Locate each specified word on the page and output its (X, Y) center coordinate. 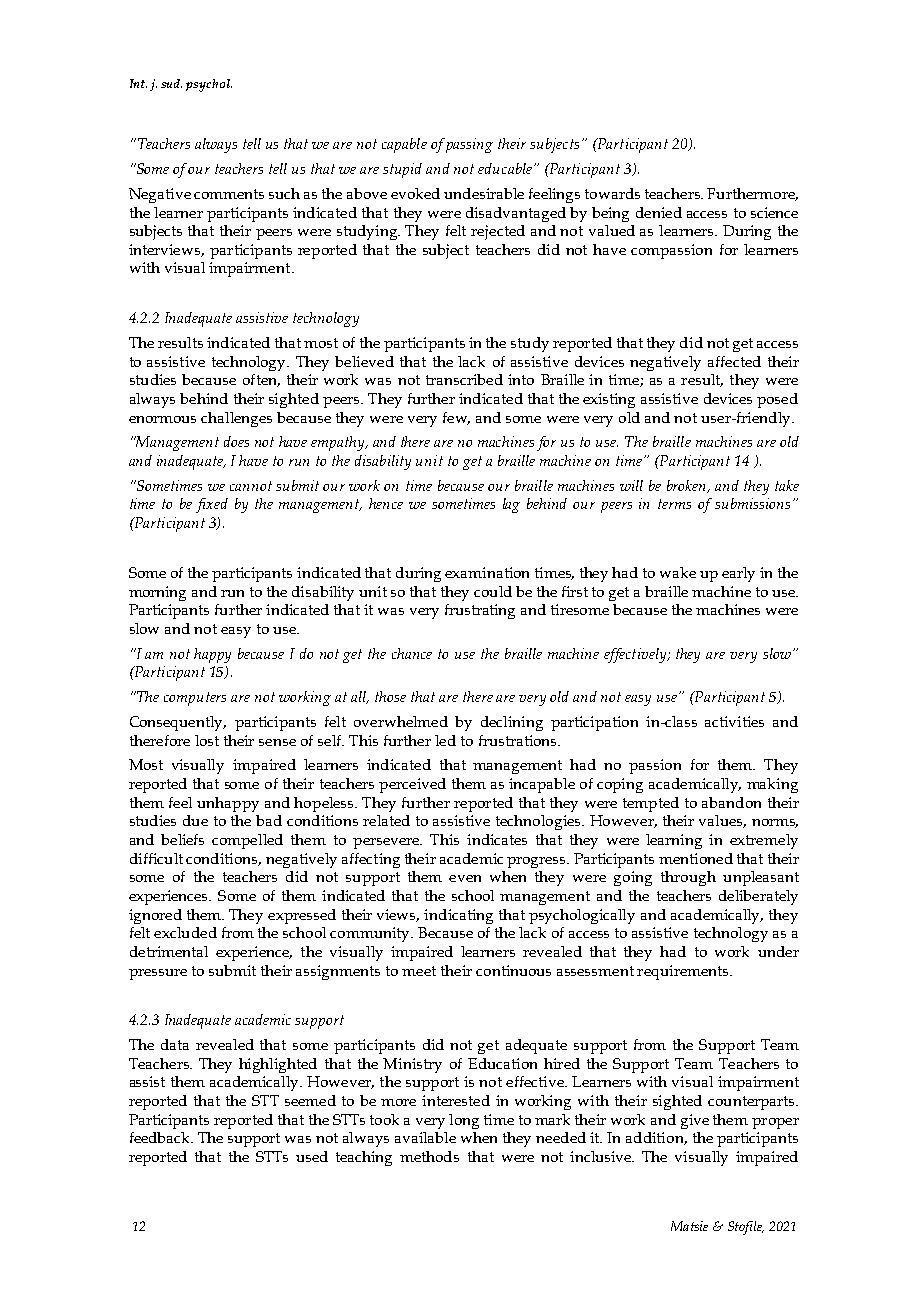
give (695, 1121)
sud (171, 83)
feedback (161, 1137)
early (738, 574)
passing (469, 145)
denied (659, 212)
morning (157, 593)
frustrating (480, 611)
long (464, 1121)
